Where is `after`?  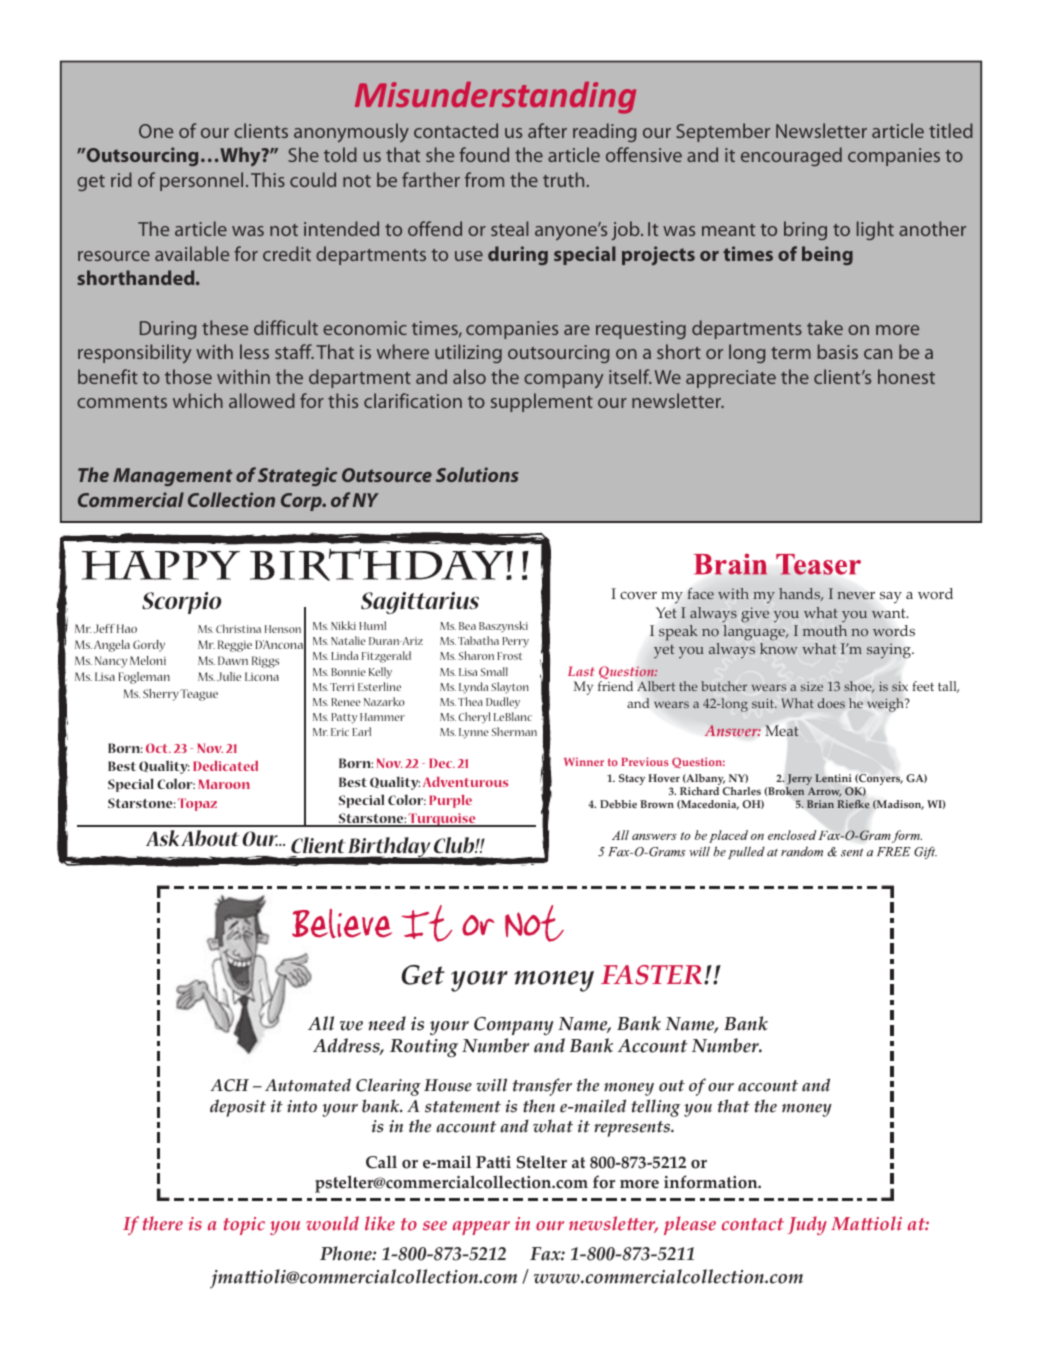
after is located at coordinates (547, 130).
